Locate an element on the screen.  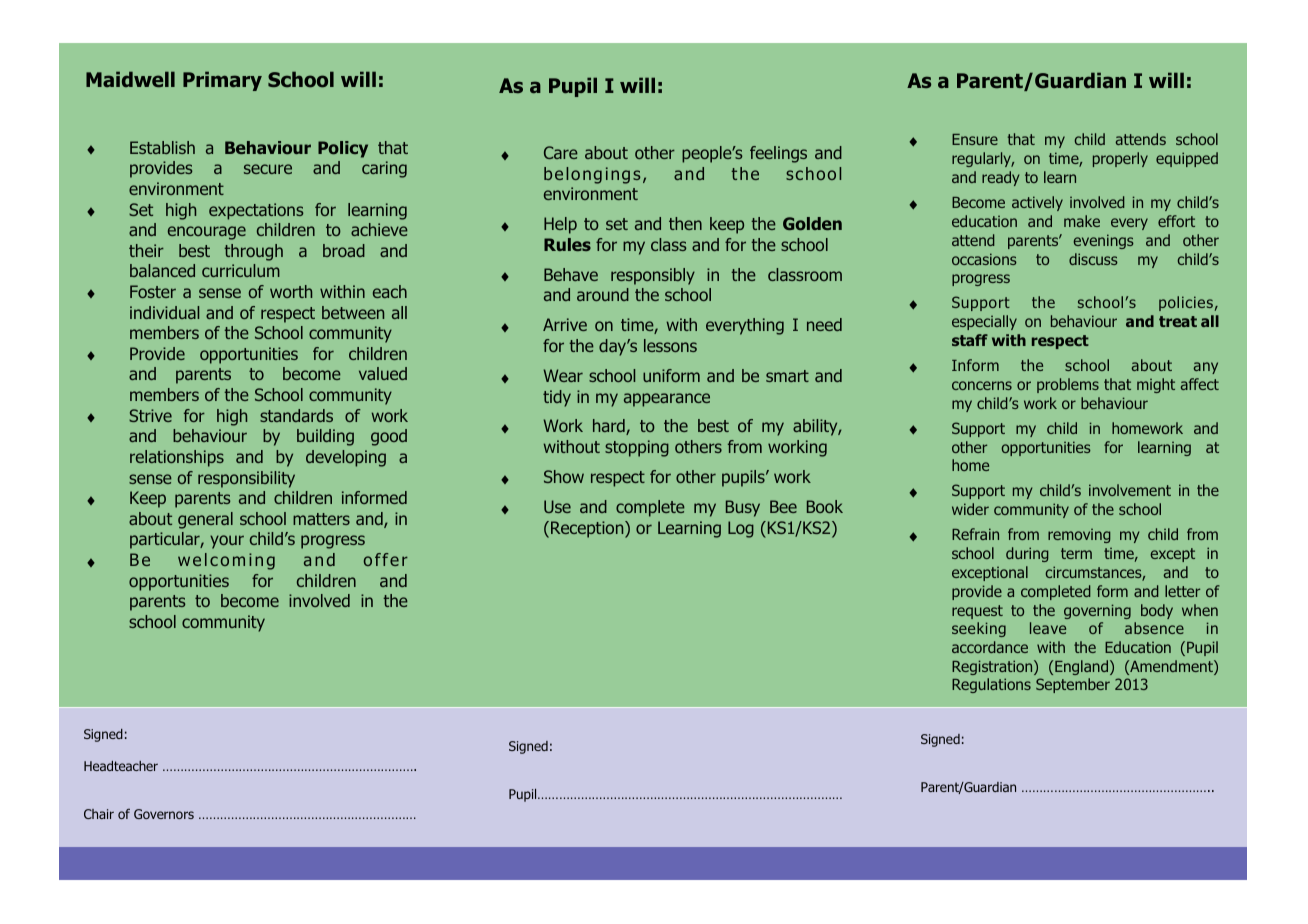
Ensure is located at coordinates (975, 139).
